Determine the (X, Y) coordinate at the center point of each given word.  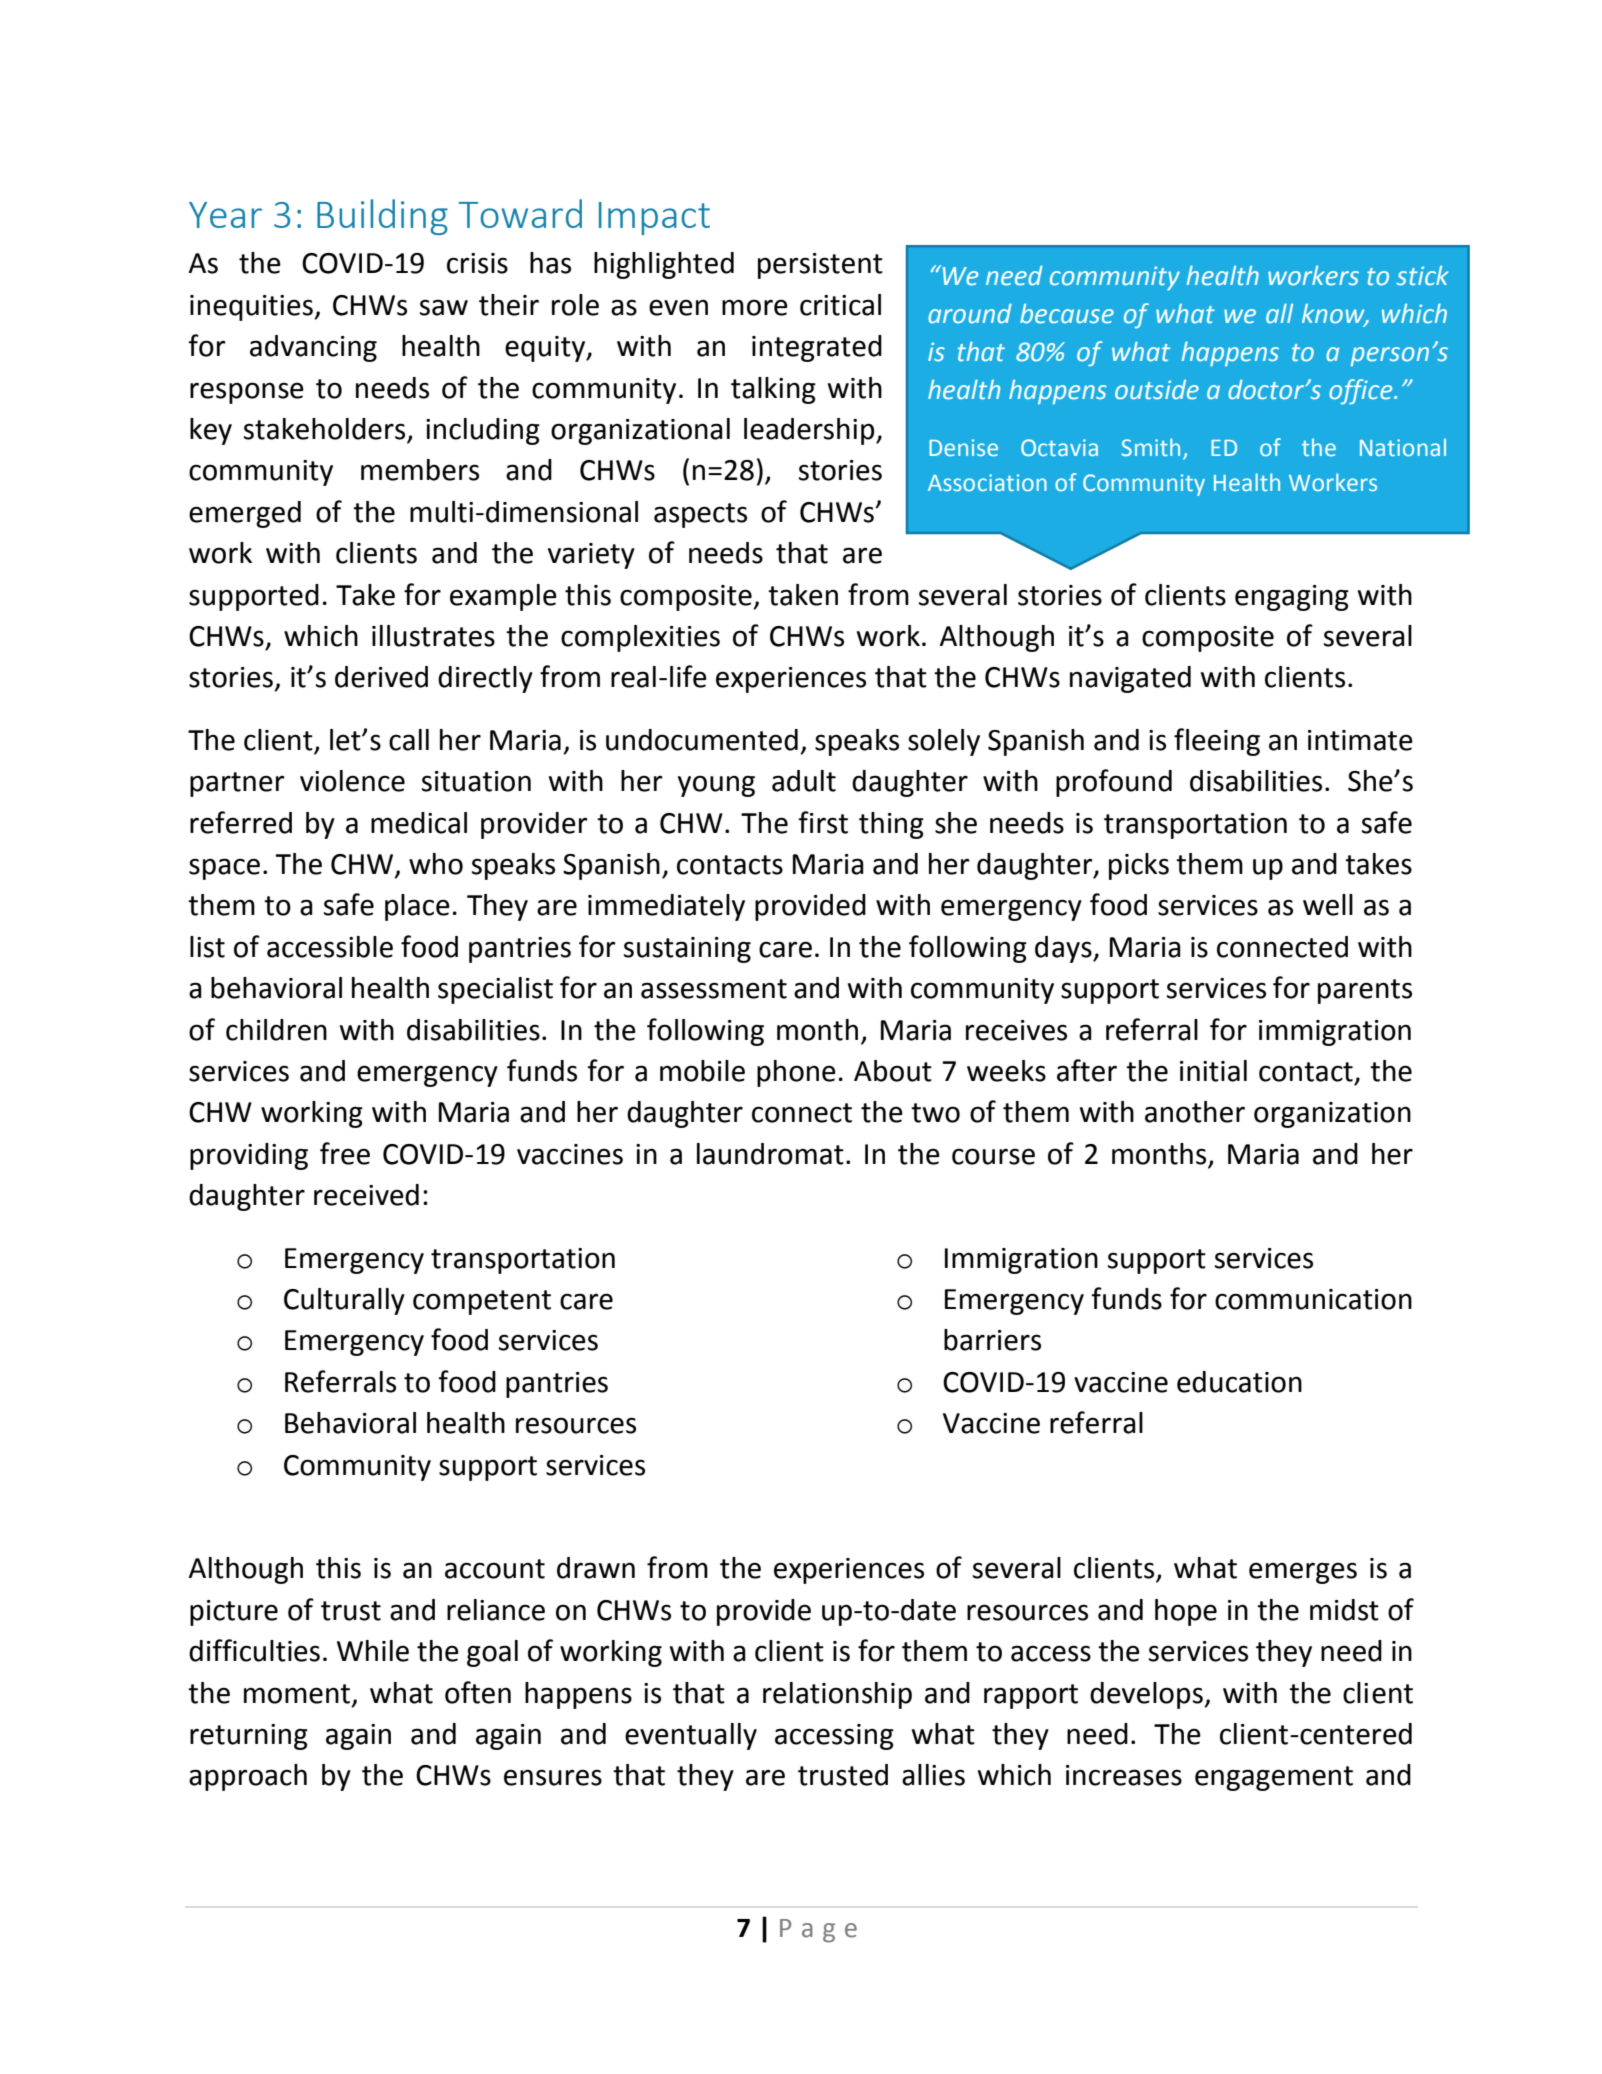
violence (352, 781)
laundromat (770, 1154)
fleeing (1217, 742)
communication (1313, 1299)
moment (297, 1694)
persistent (820, 266)
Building (382, 217)
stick (1422, 276)
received (366, 1195)
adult (804, 781)
